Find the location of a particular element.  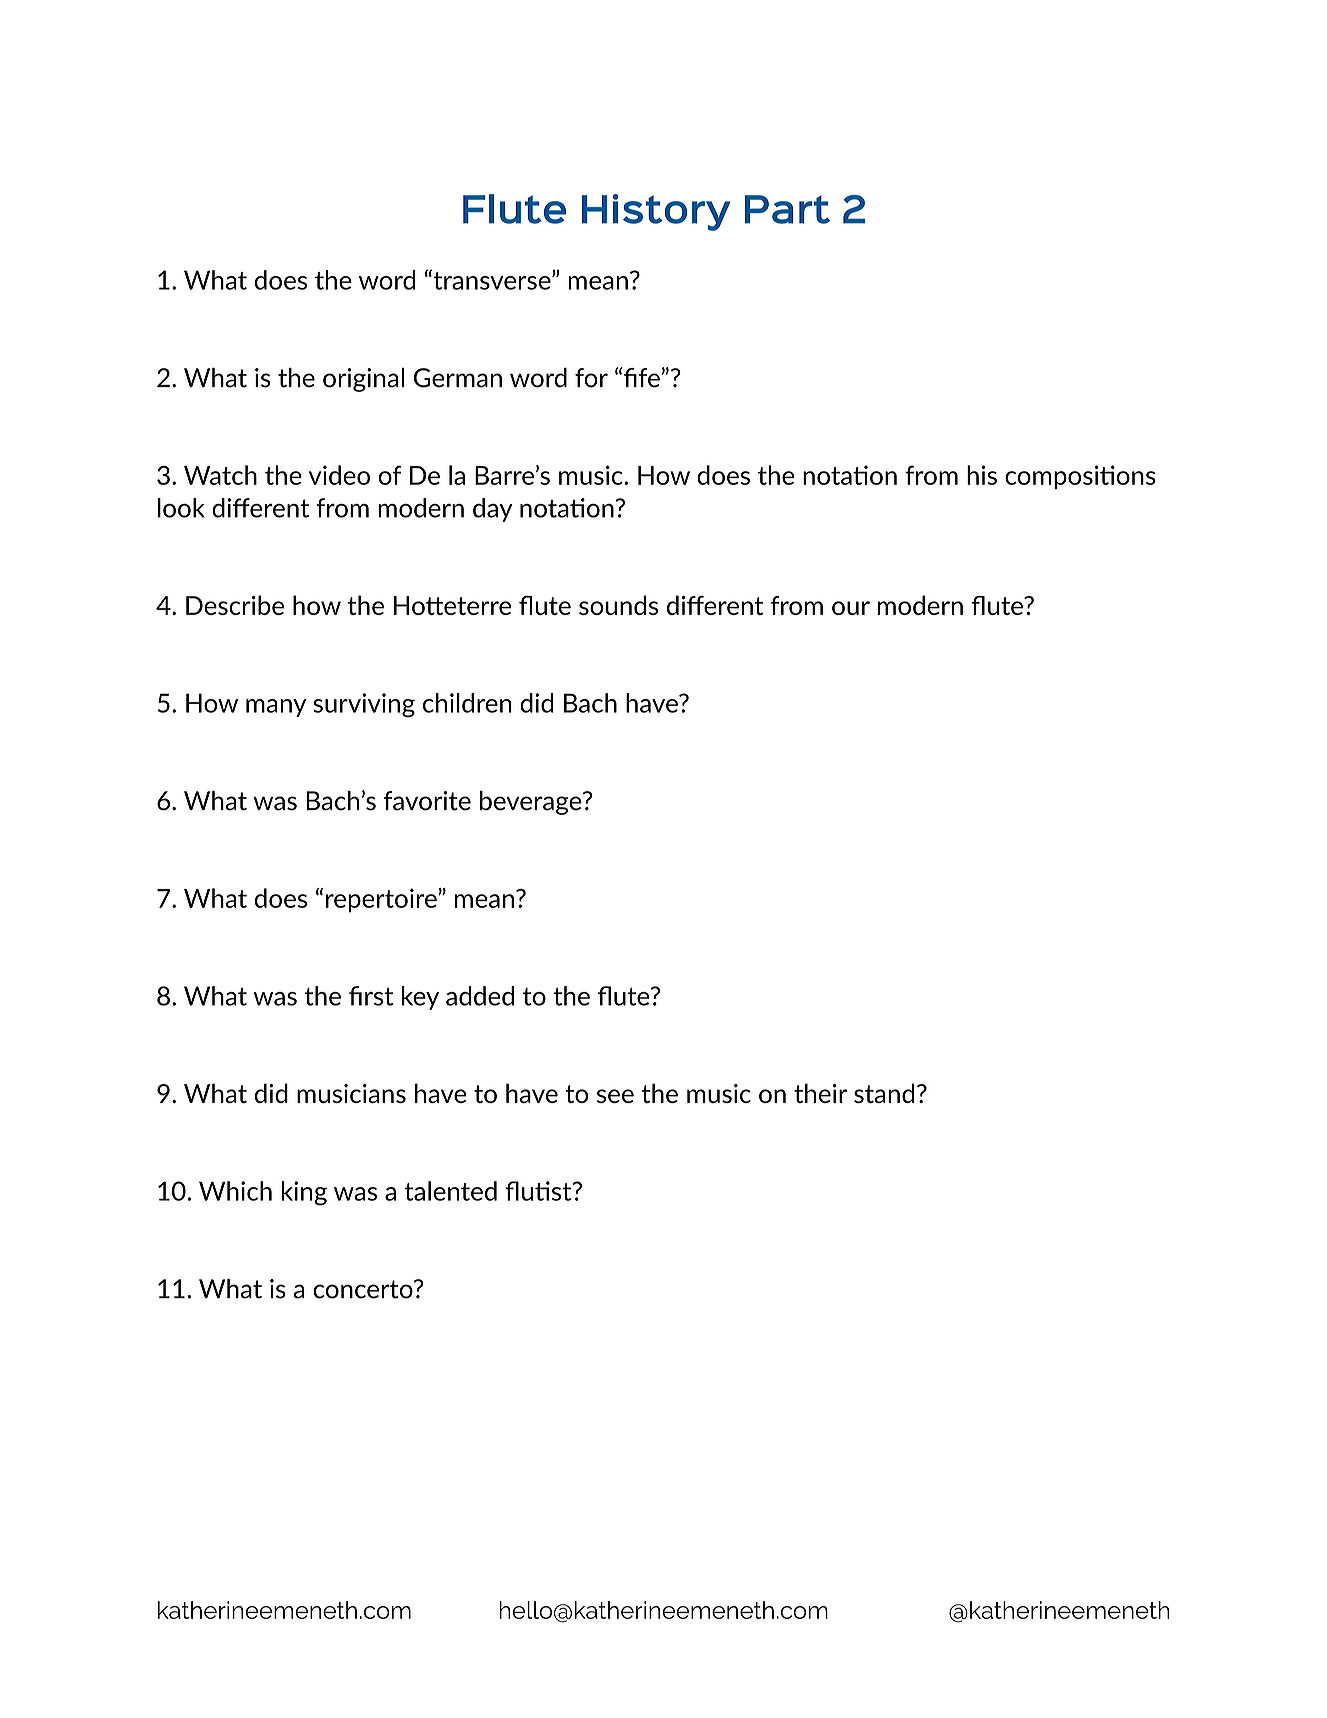

sounds is located at coordinates (618, 605).
